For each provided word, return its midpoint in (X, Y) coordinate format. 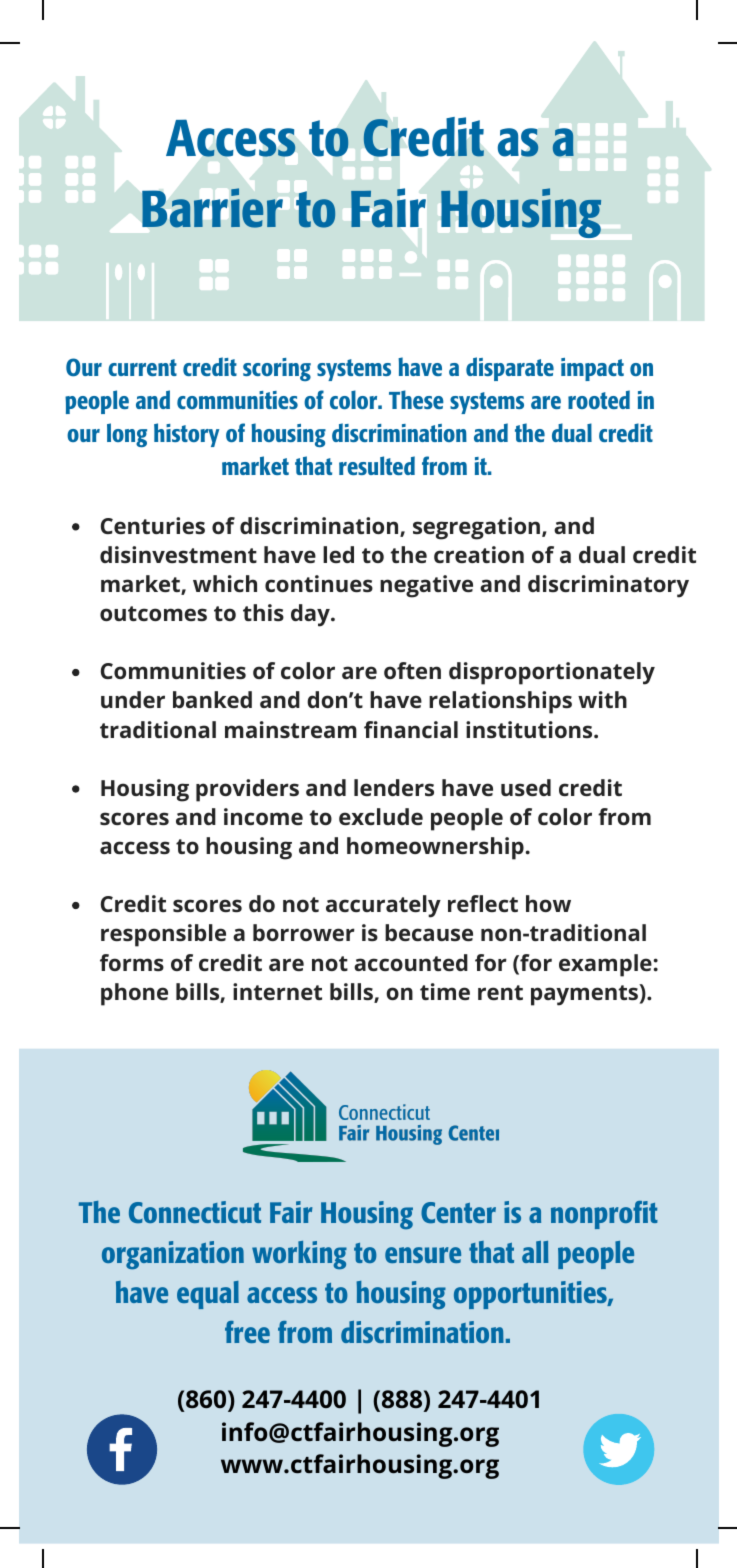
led (338, 554)
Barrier (212, 208)
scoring (277, 369)
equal (208, 1295)
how (548, 903)
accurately (383, 906)
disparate (510, 369)
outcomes (153, 613)
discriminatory (608, 586)
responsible (163, 935)
